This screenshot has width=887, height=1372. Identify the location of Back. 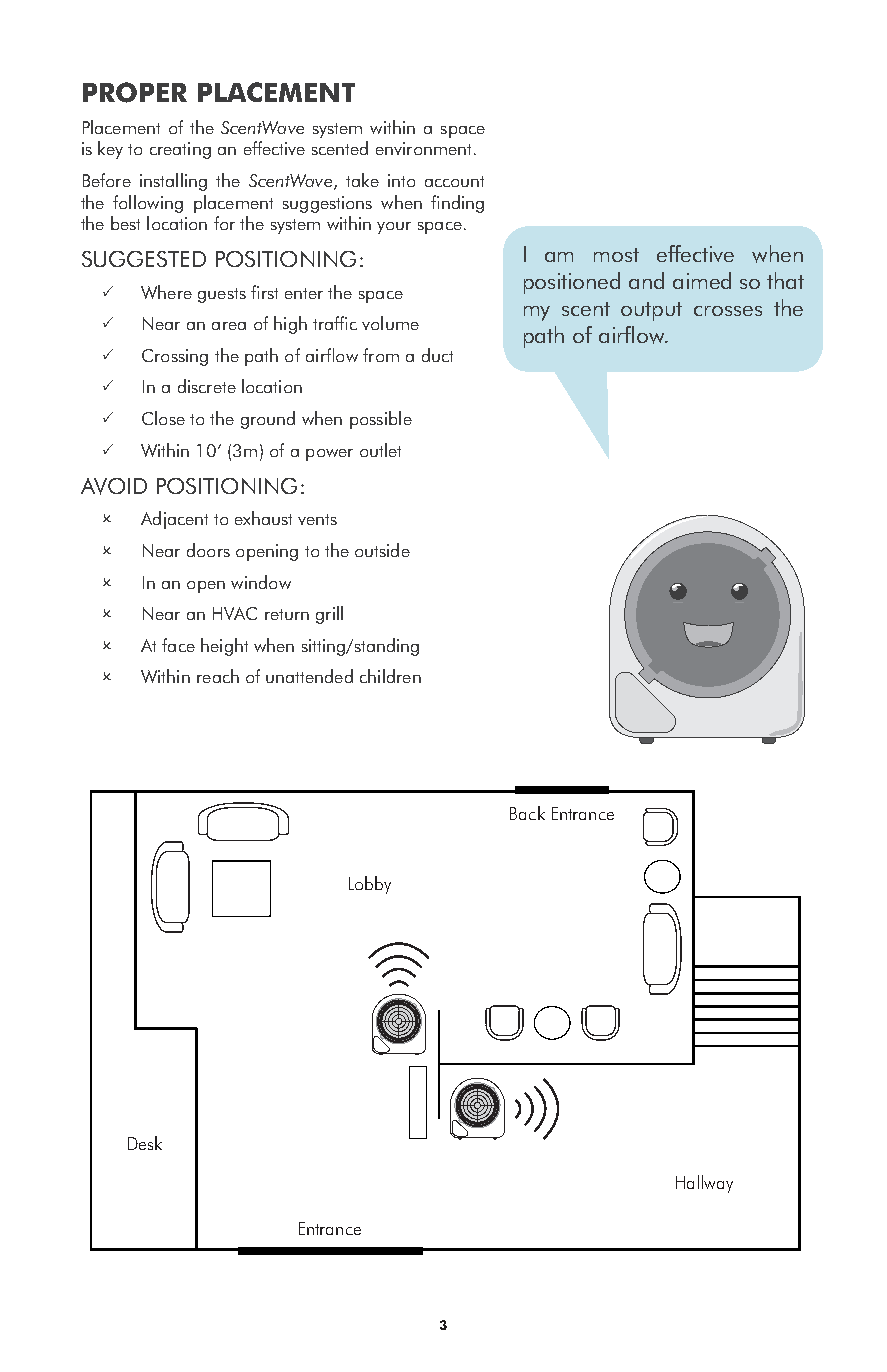
(527, 813).
